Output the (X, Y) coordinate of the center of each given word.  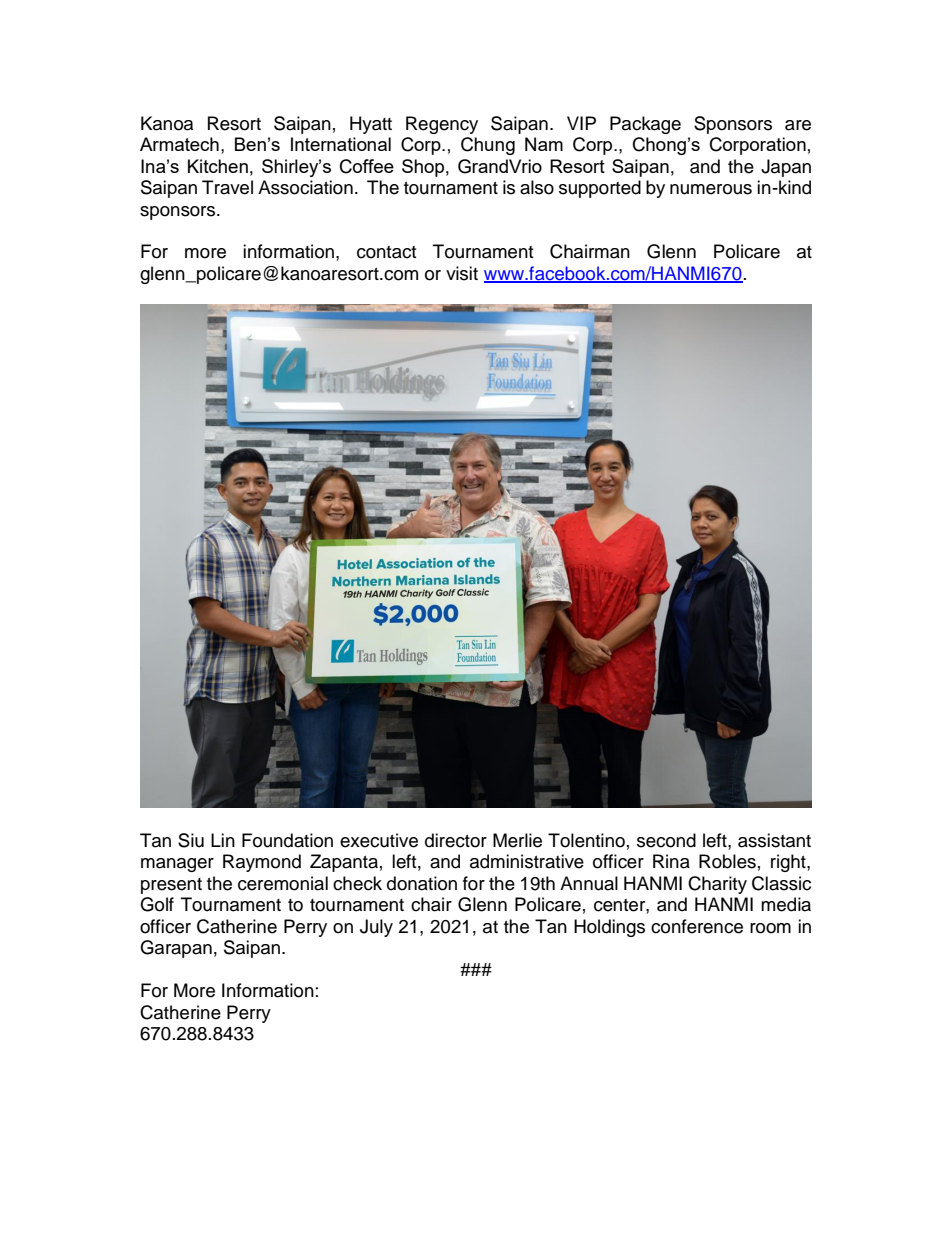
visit (462, 273)
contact (386, 252)
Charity (717, 885)
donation (422, 883)
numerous (711, 189)
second (666, 840)
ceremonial (283, 883)
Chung (488, 146)
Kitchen (218, 166)
